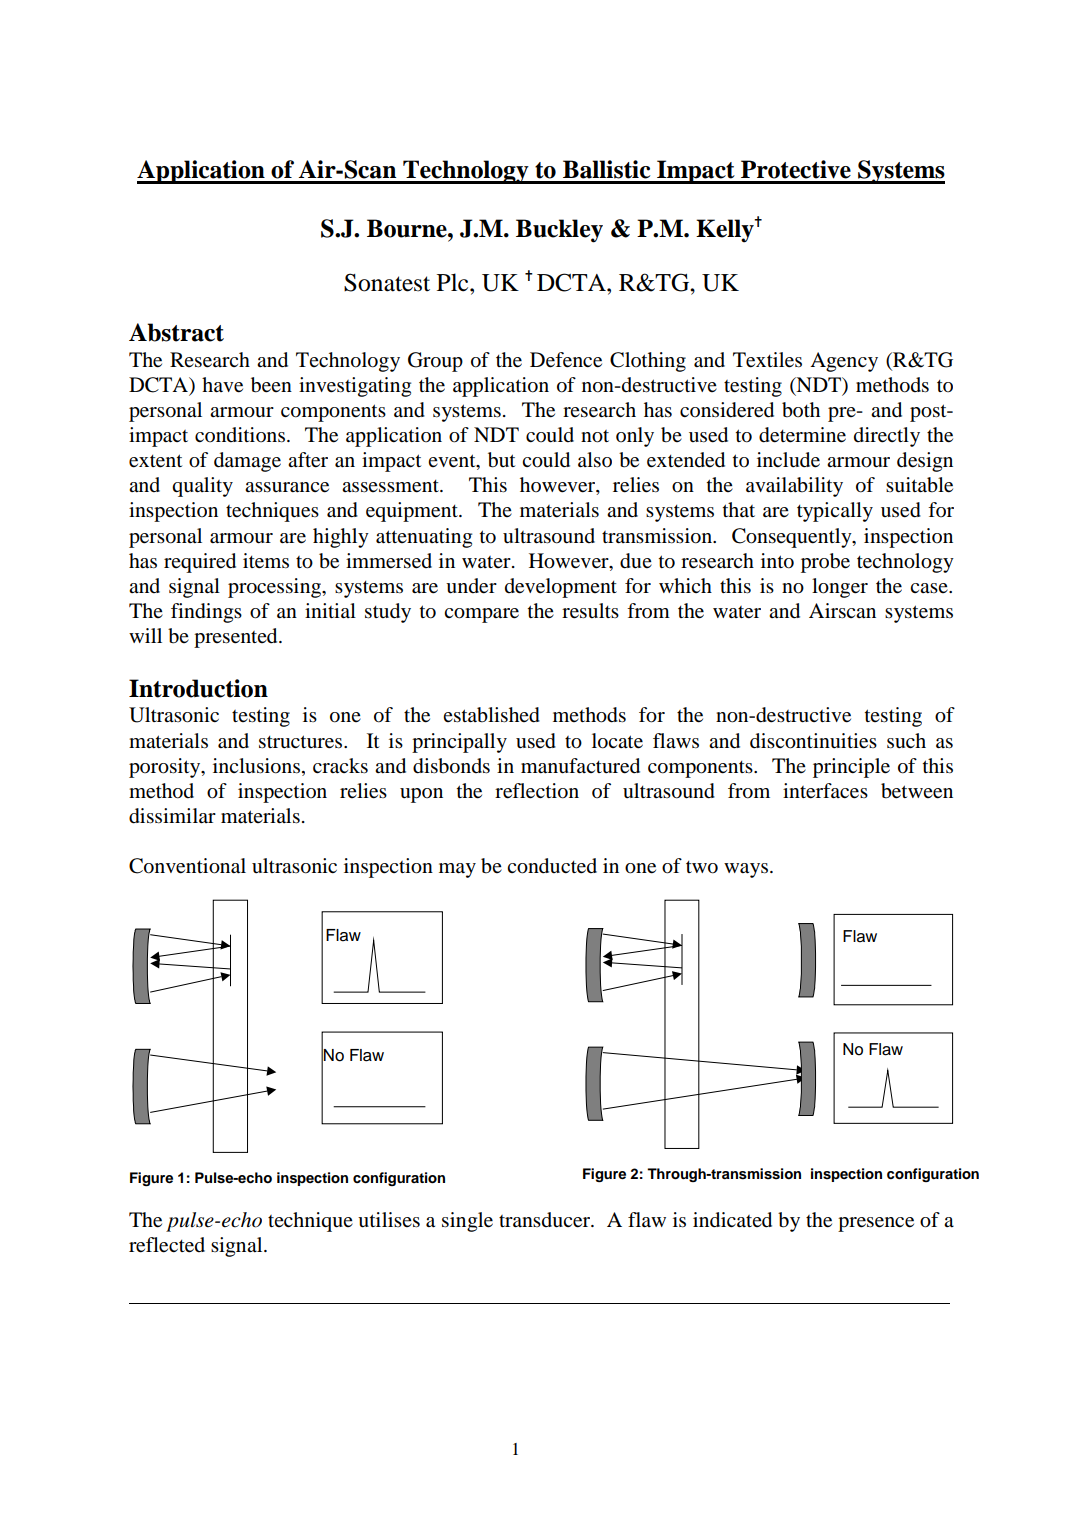  What do you see at coordinates (546, 1220) in the screenshot?
I see `transducer` at bounding box center [546, 1220].
